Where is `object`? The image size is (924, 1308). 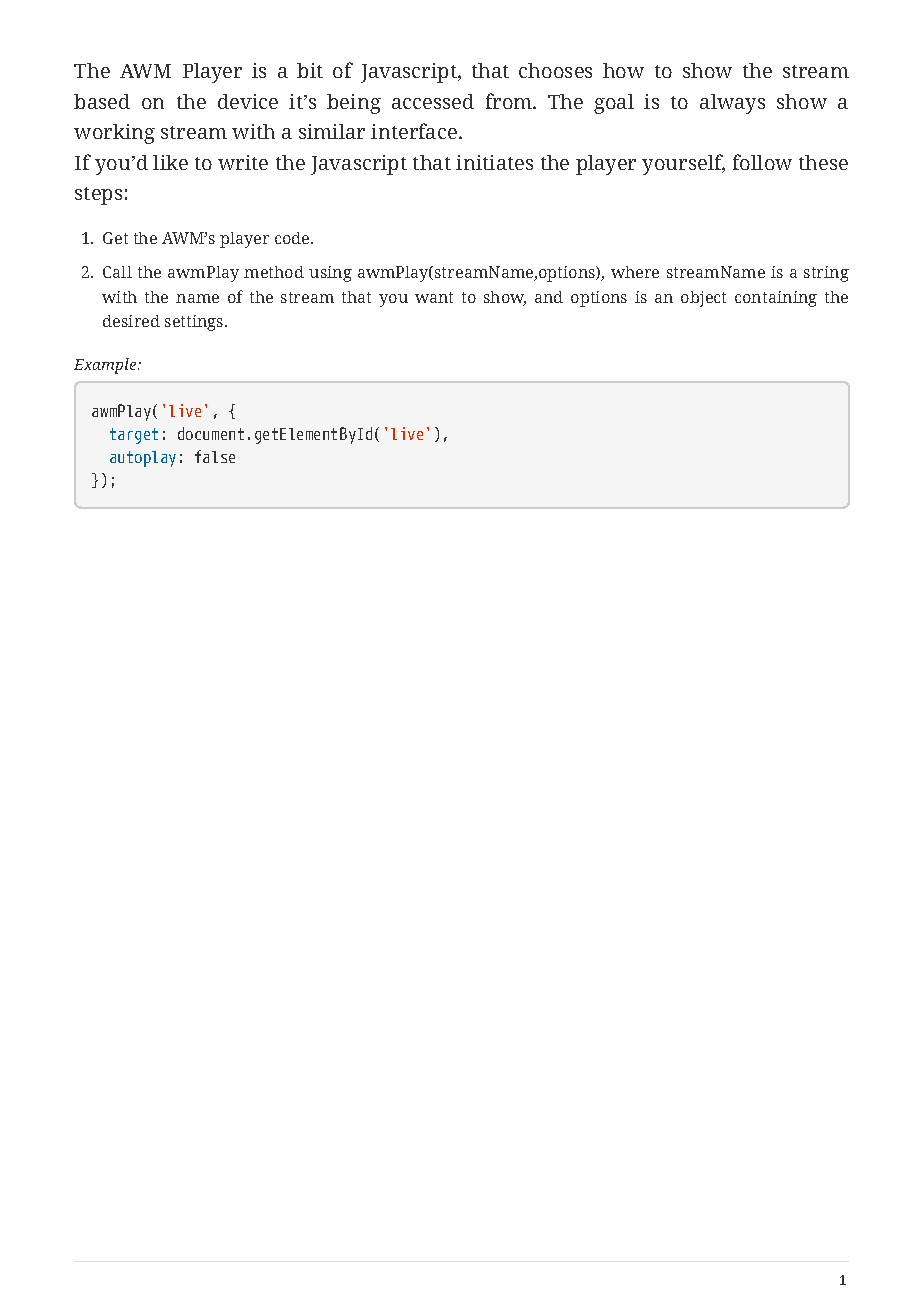 object is located at coordinates (703, 299).
